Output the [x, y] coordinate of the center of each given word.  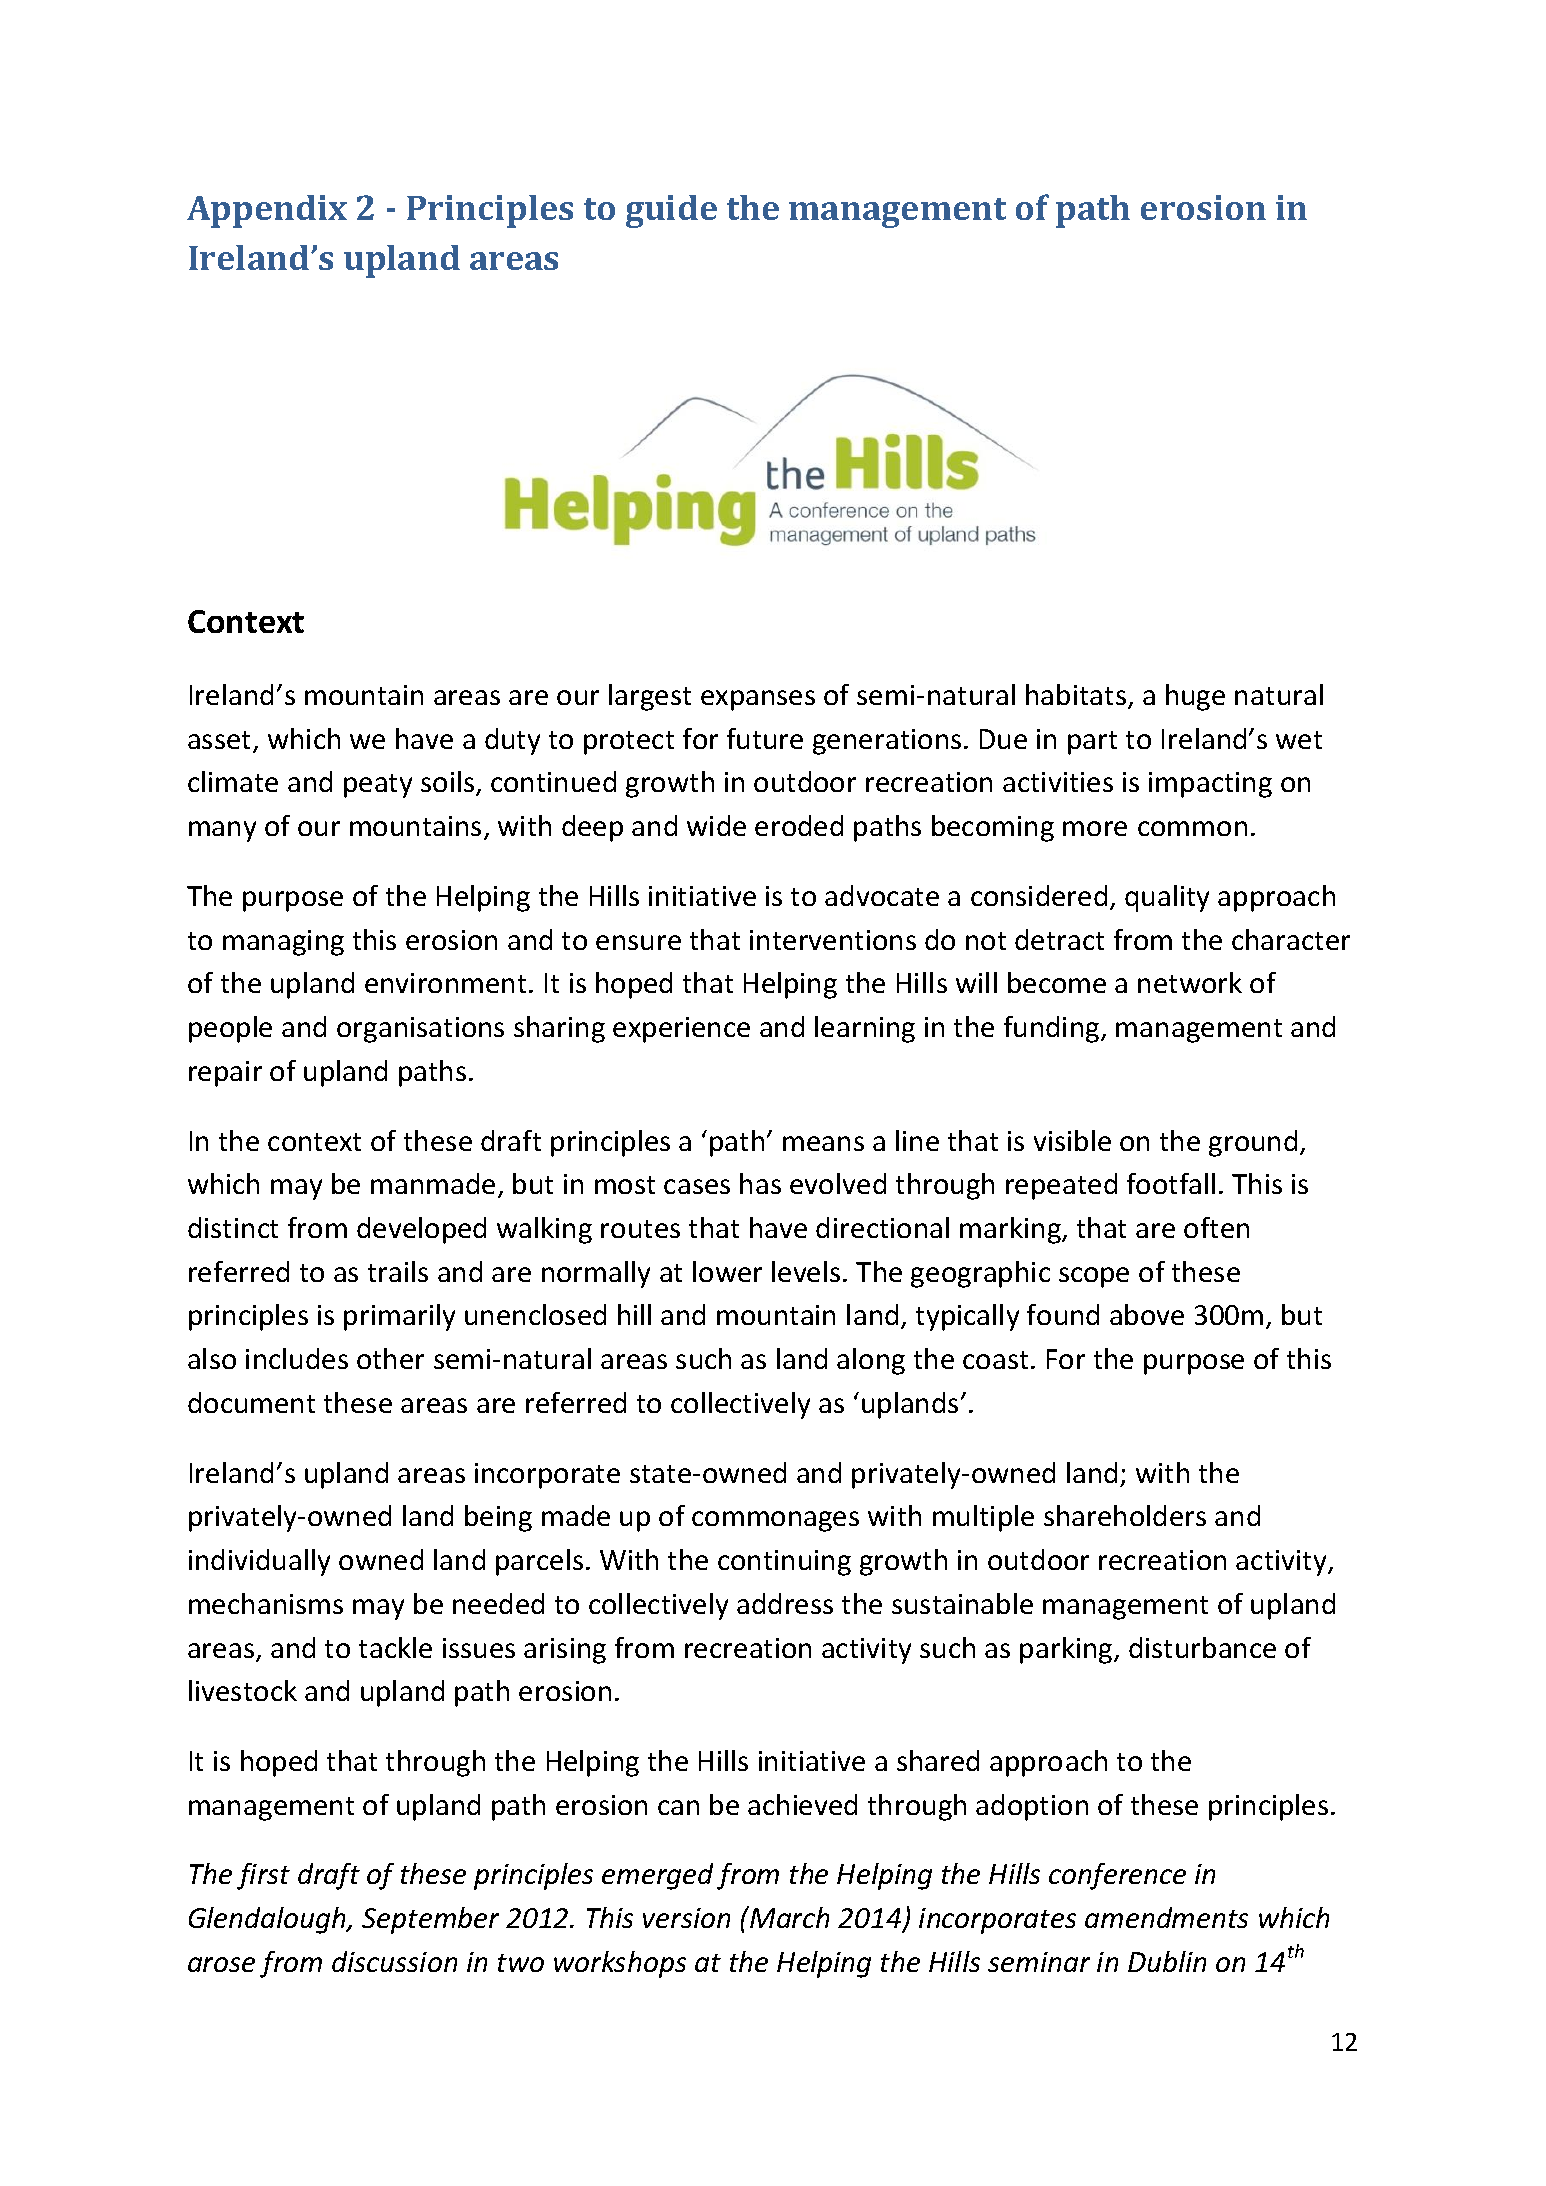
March [788, 1917]
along [871, 1361]
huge [1195, 697]
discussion [394, 1961]
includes [297, 1358]
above [1147, 1314]
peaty [378, 786]
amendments [1166, 1917]
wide [716, 825]
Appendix [267, 211]
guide [671, 211]
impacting [1210, 785]
